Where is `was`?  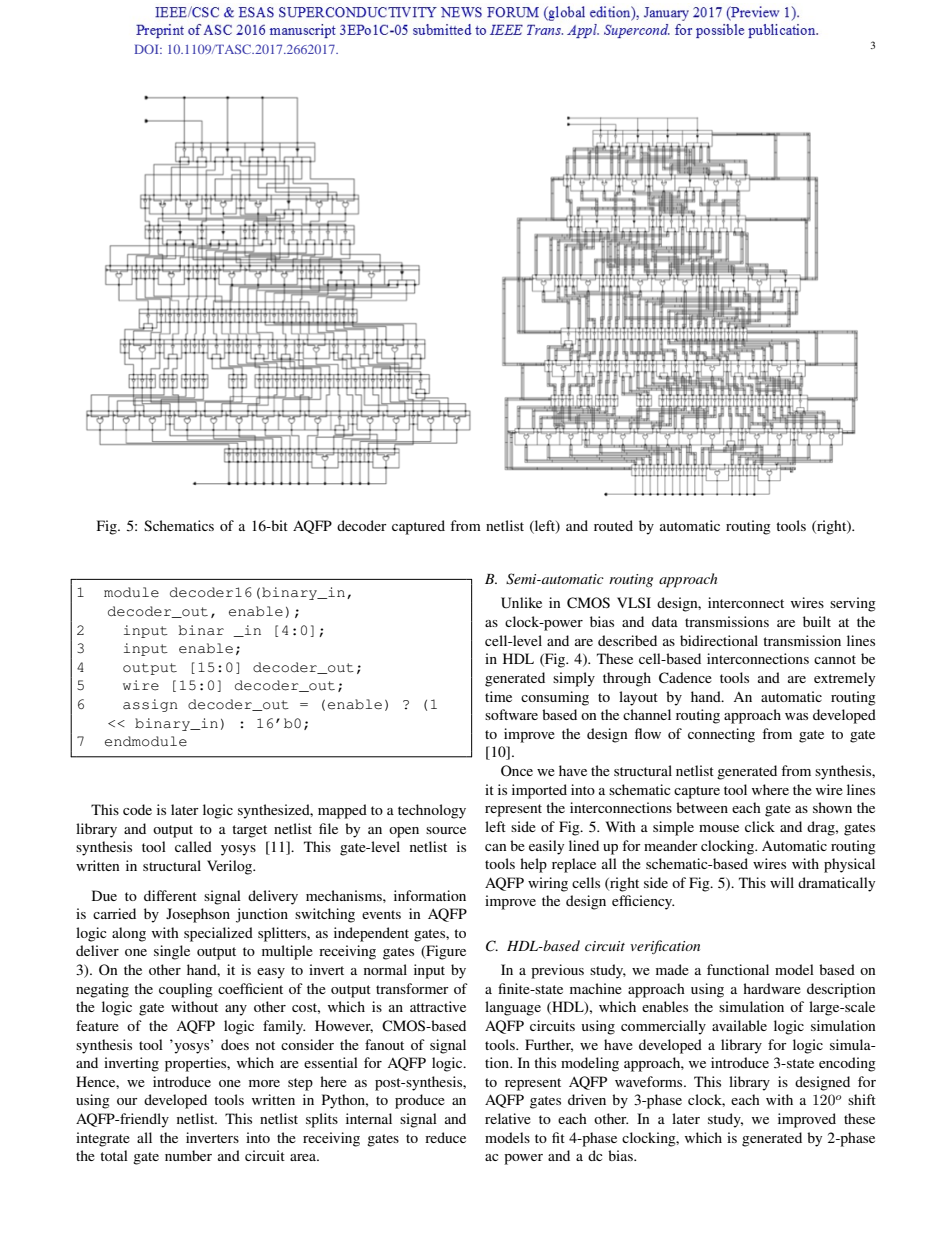 was is located at coordinates (796, 716).
